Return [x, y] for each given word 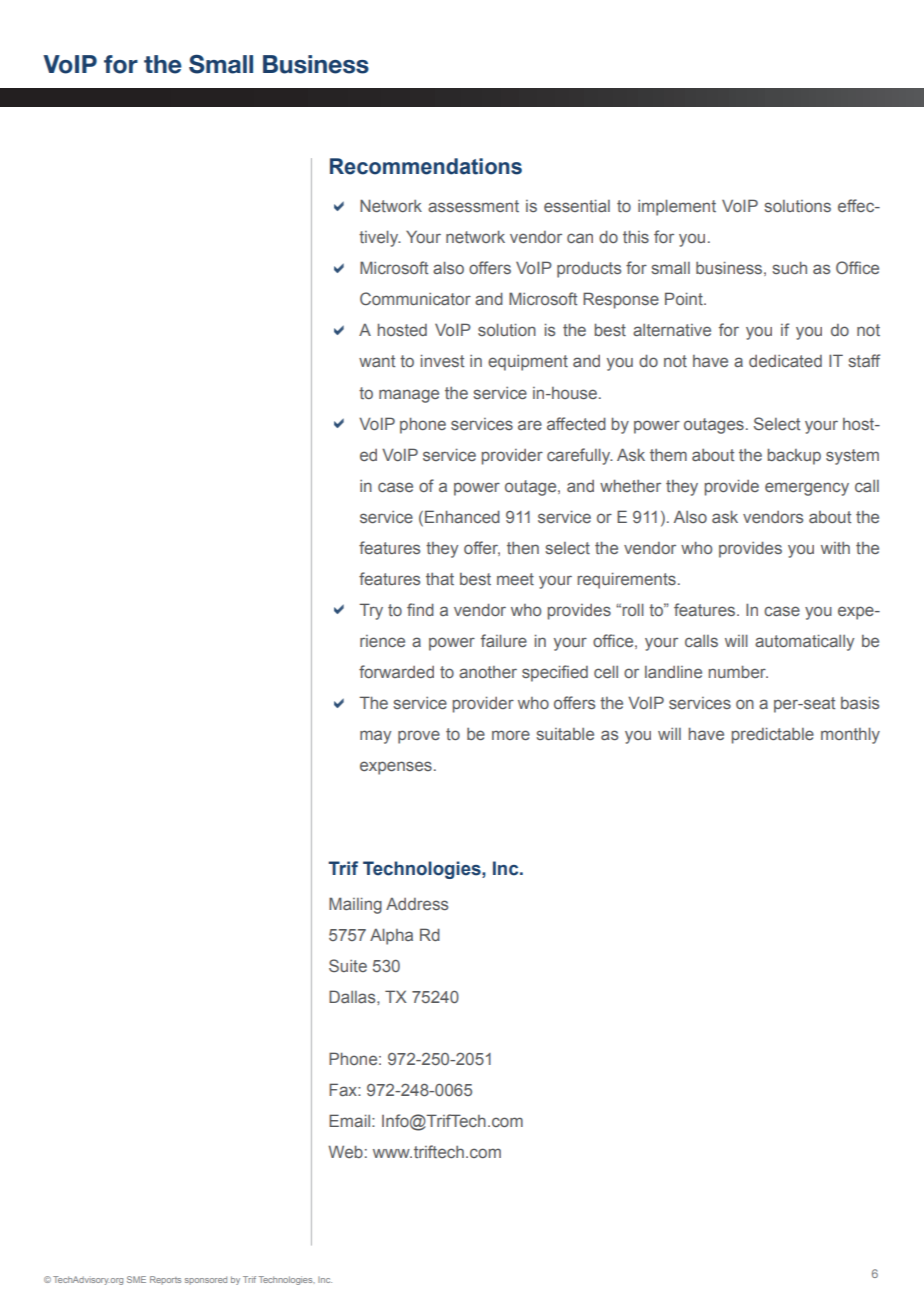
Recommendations [426, 166]
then [523, 548]
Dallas [353, 996]
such [789, 267]
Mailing [355, 905]
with [835, 548]
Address [417, 904]
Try [371, 611]
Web [345, 1151]
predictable [773, 735]
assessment [473, 206]
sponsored [206, 1280]
